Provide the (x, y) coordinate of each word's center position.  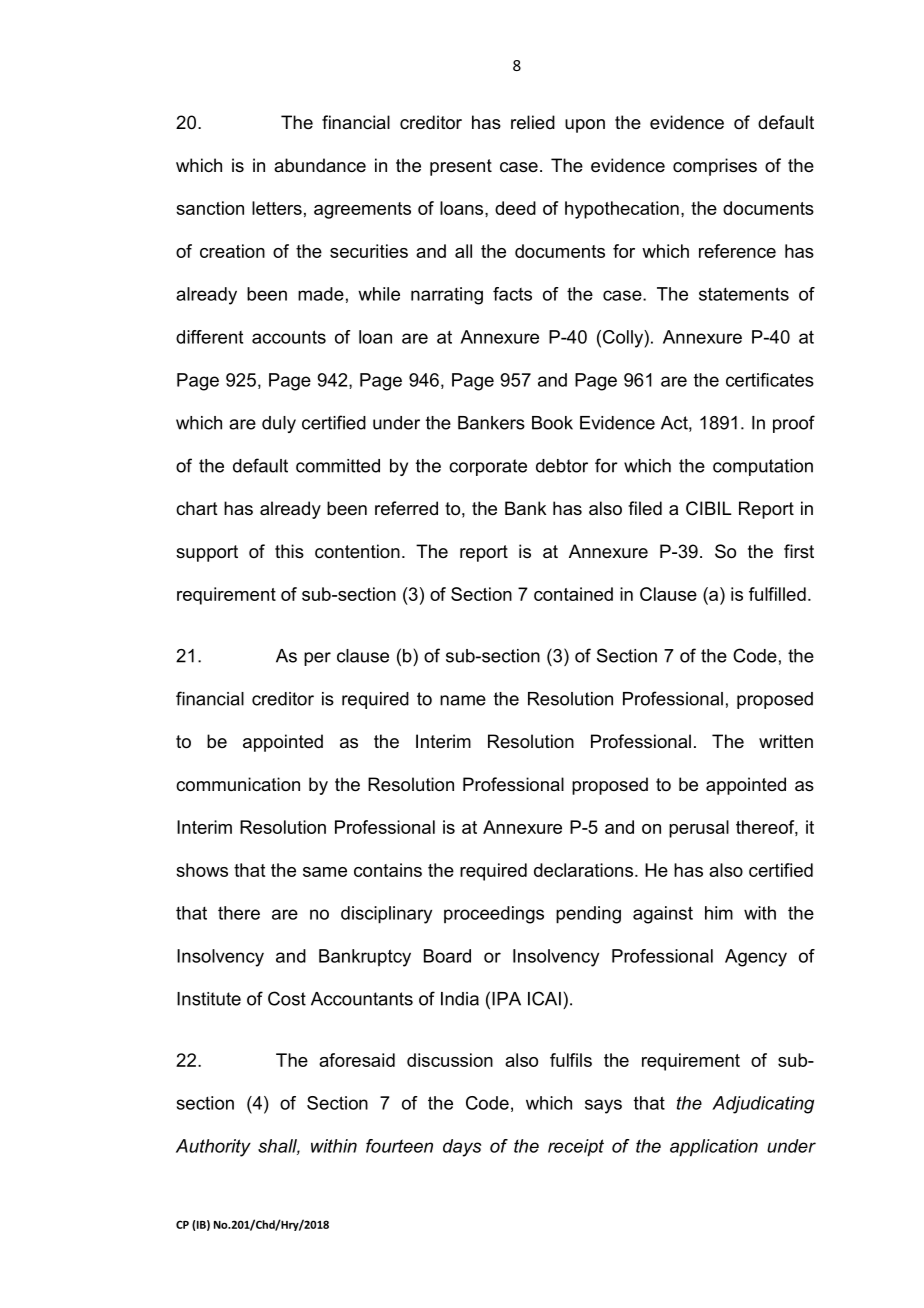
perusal (699, 829)
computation (763, 467)
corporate (488, 467)
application (714, 1148)
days (462, 1148)
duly (279, 424)
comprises (715, 167)
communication (238, 784)
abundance (320, 165)
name (463, 700)
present (461, 167)
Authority (213, 1148)
